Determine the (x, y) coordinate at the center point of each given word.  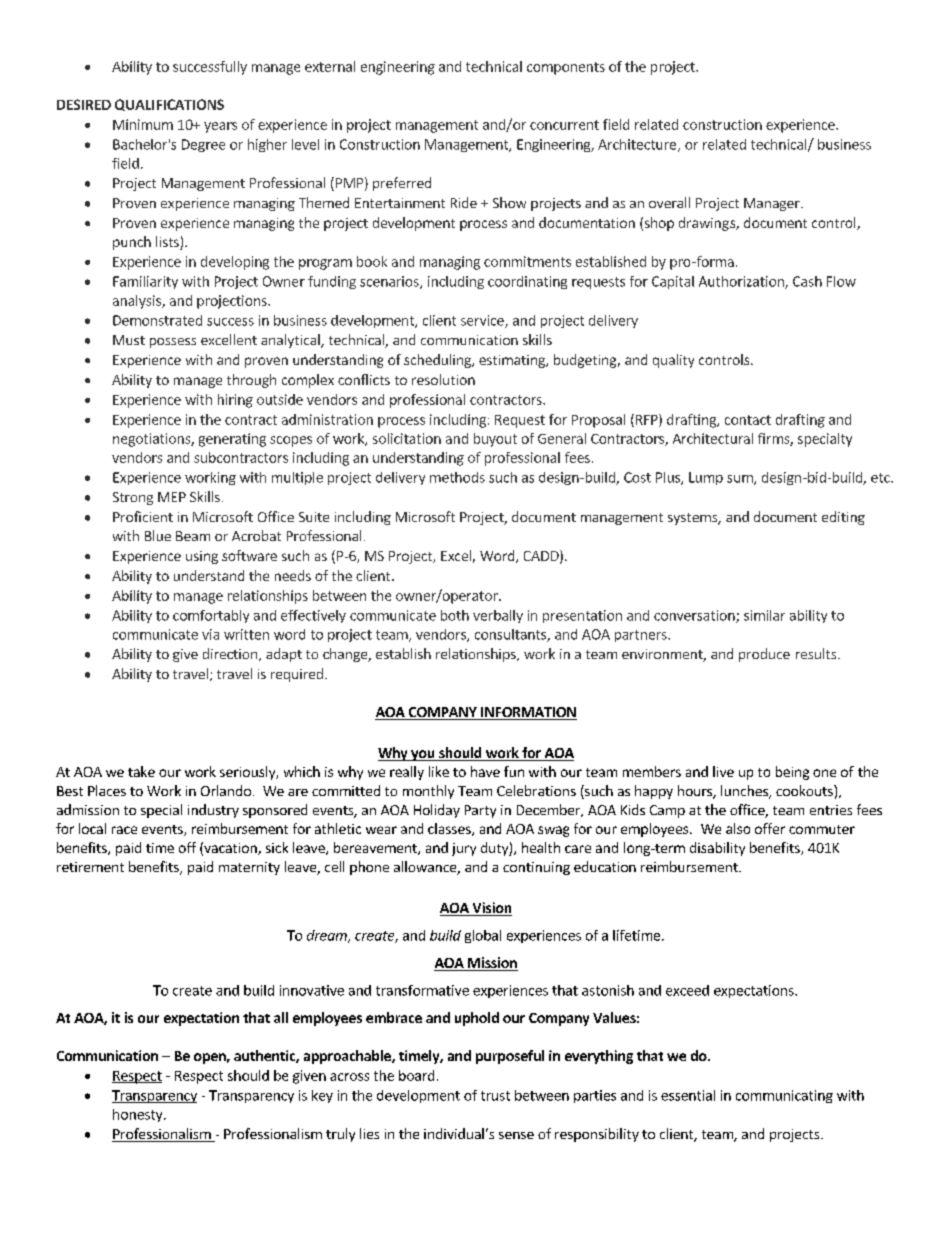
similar (764, 615)
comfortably (211, 616)
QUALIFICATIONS (169, 105)
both (455, 615)
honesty (139, 1115)
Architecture (637, 144)
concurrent (564, 125)
